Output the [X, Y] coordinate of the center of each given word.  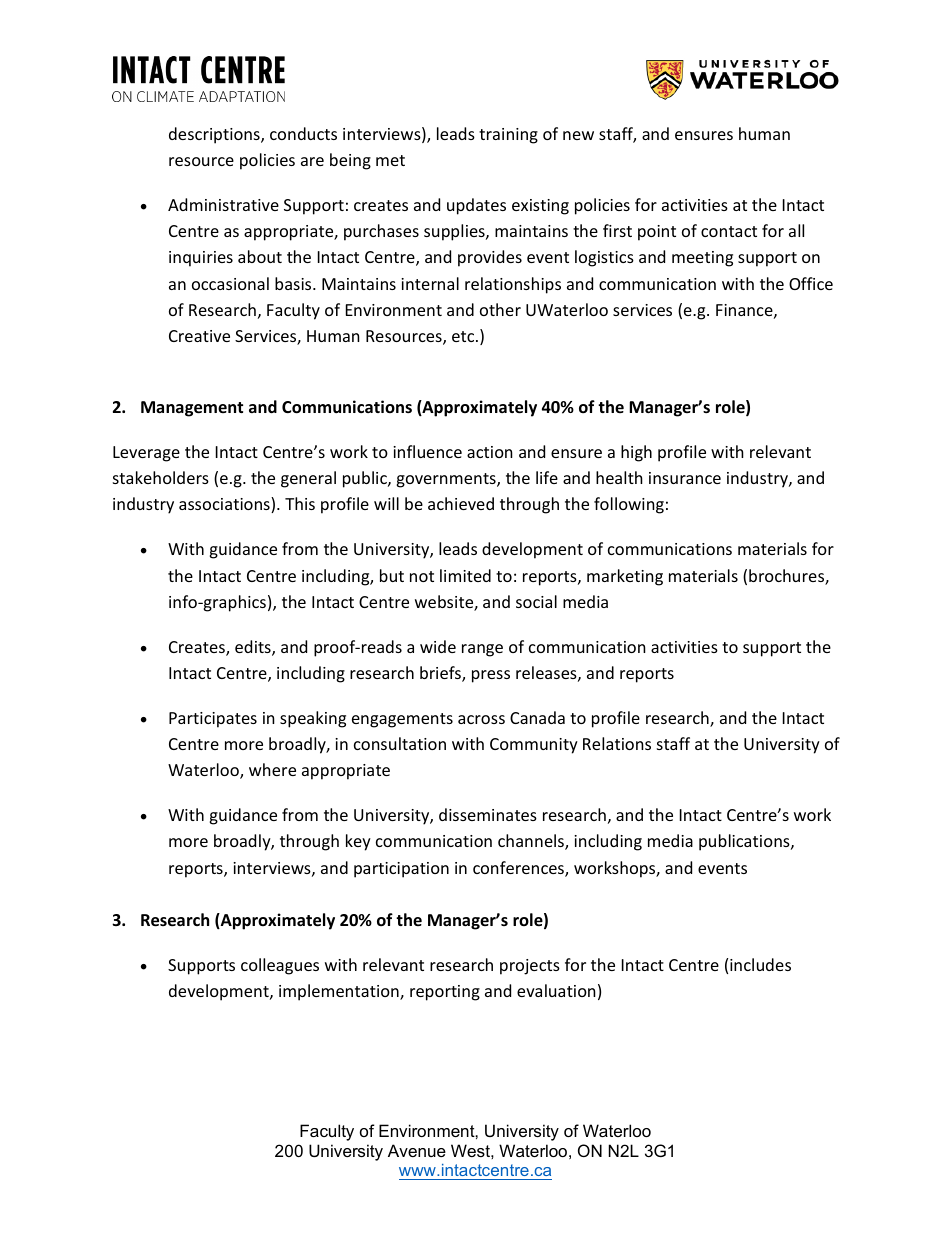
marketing [625, 577]
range [482, 650]
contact [729, 231]
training [508, 136]
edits [254, 648]
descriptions [215, 135]
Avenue [417, 1150]
